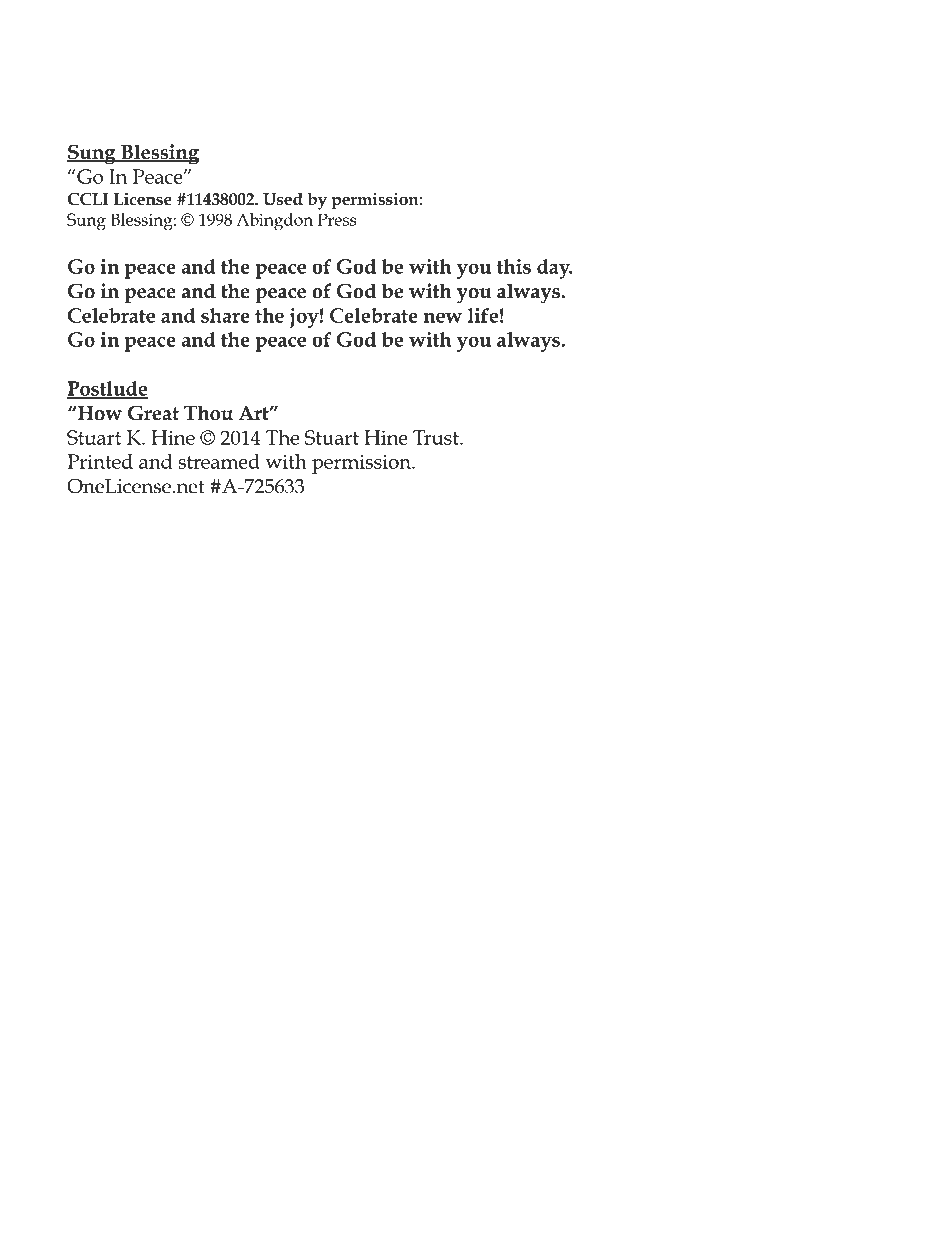  What do you see at coordinates (443, 317) in the page?
I see `new` at bounding box center [443, 317].
